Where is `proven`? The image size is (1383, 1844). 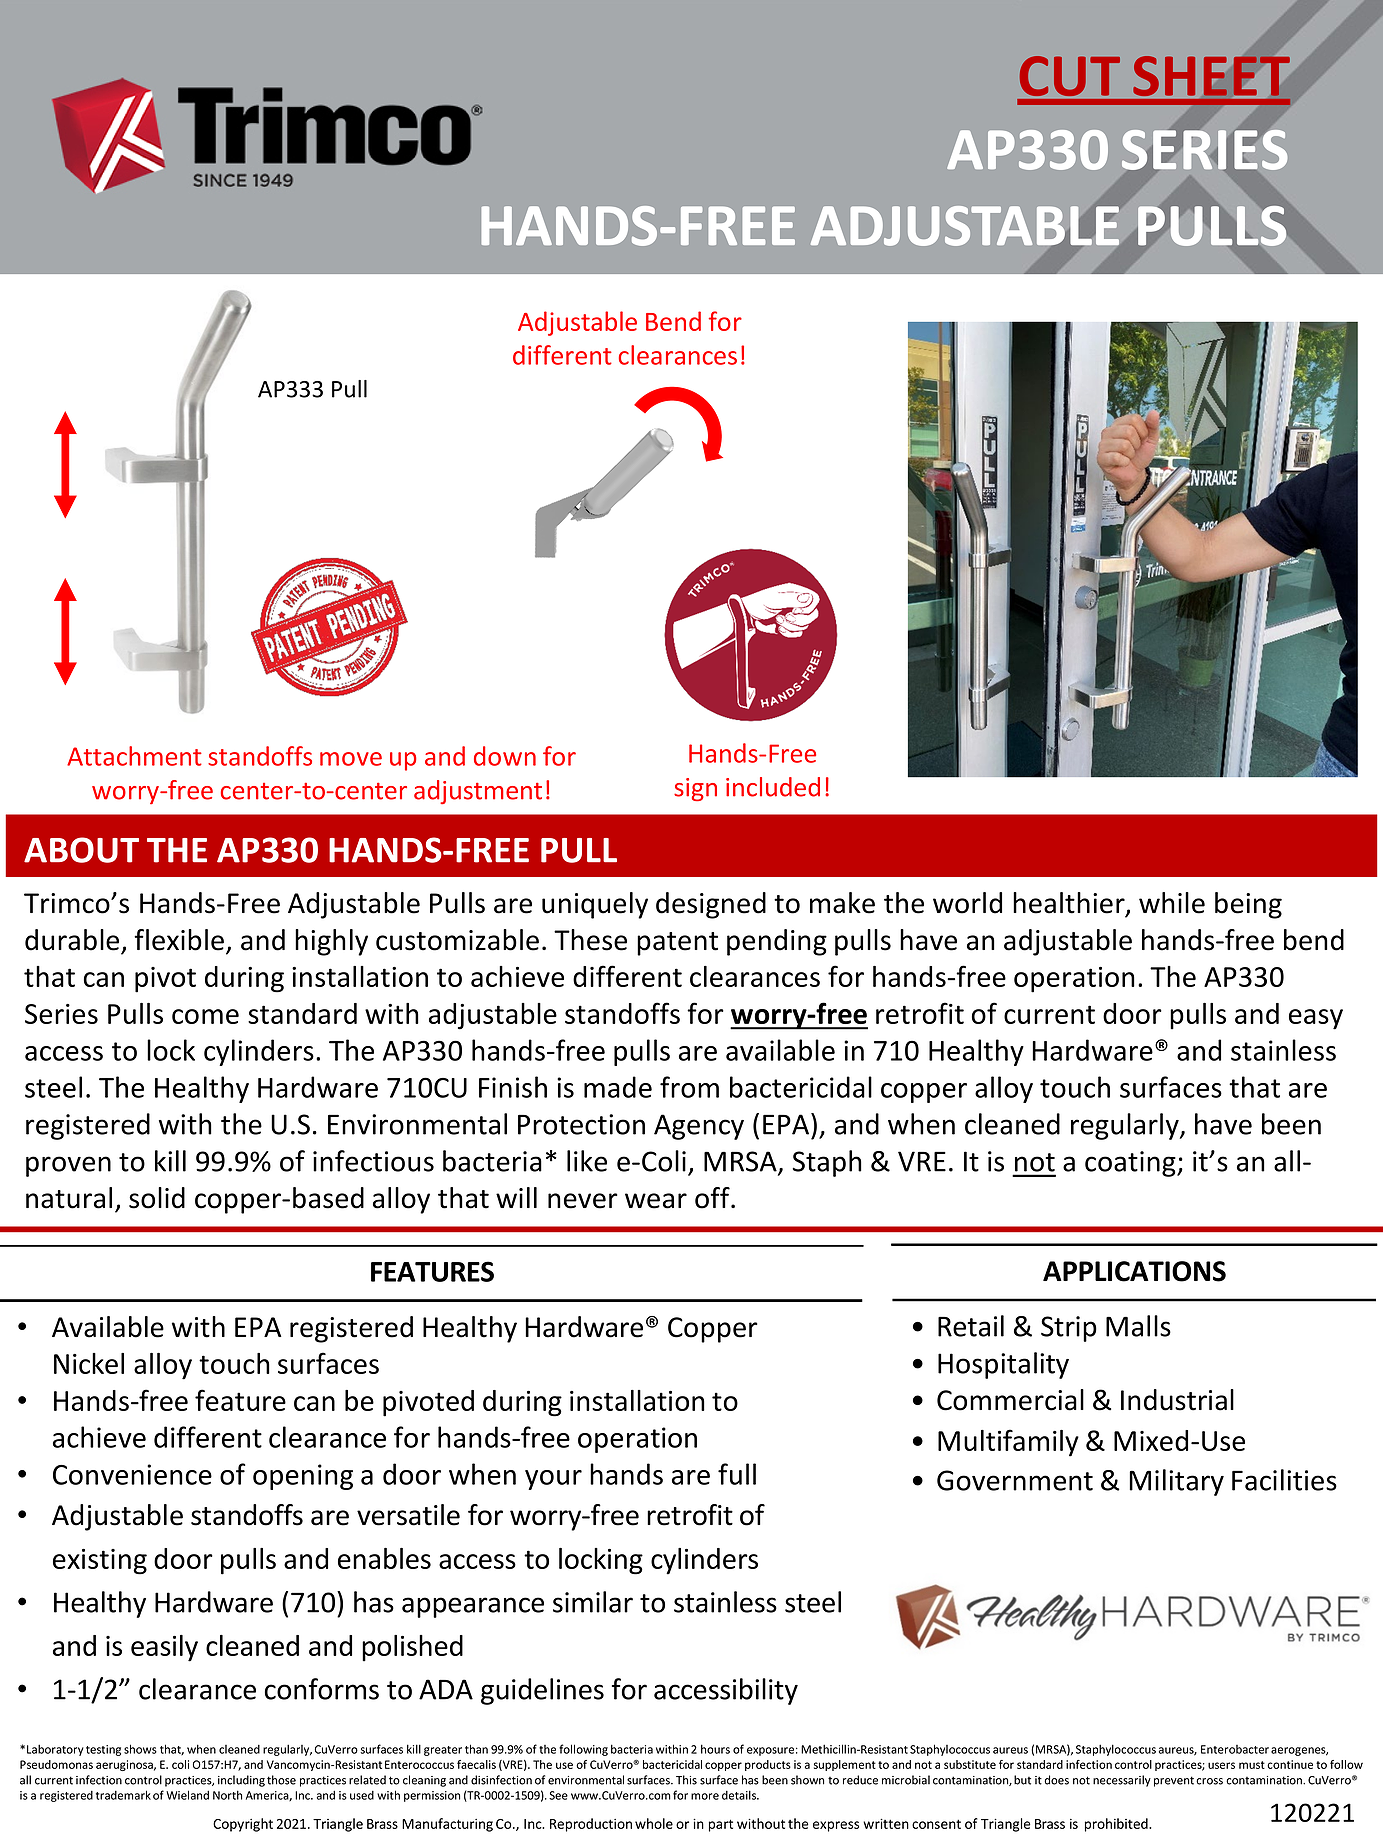 proven is located at coordinates (68, 1166).
